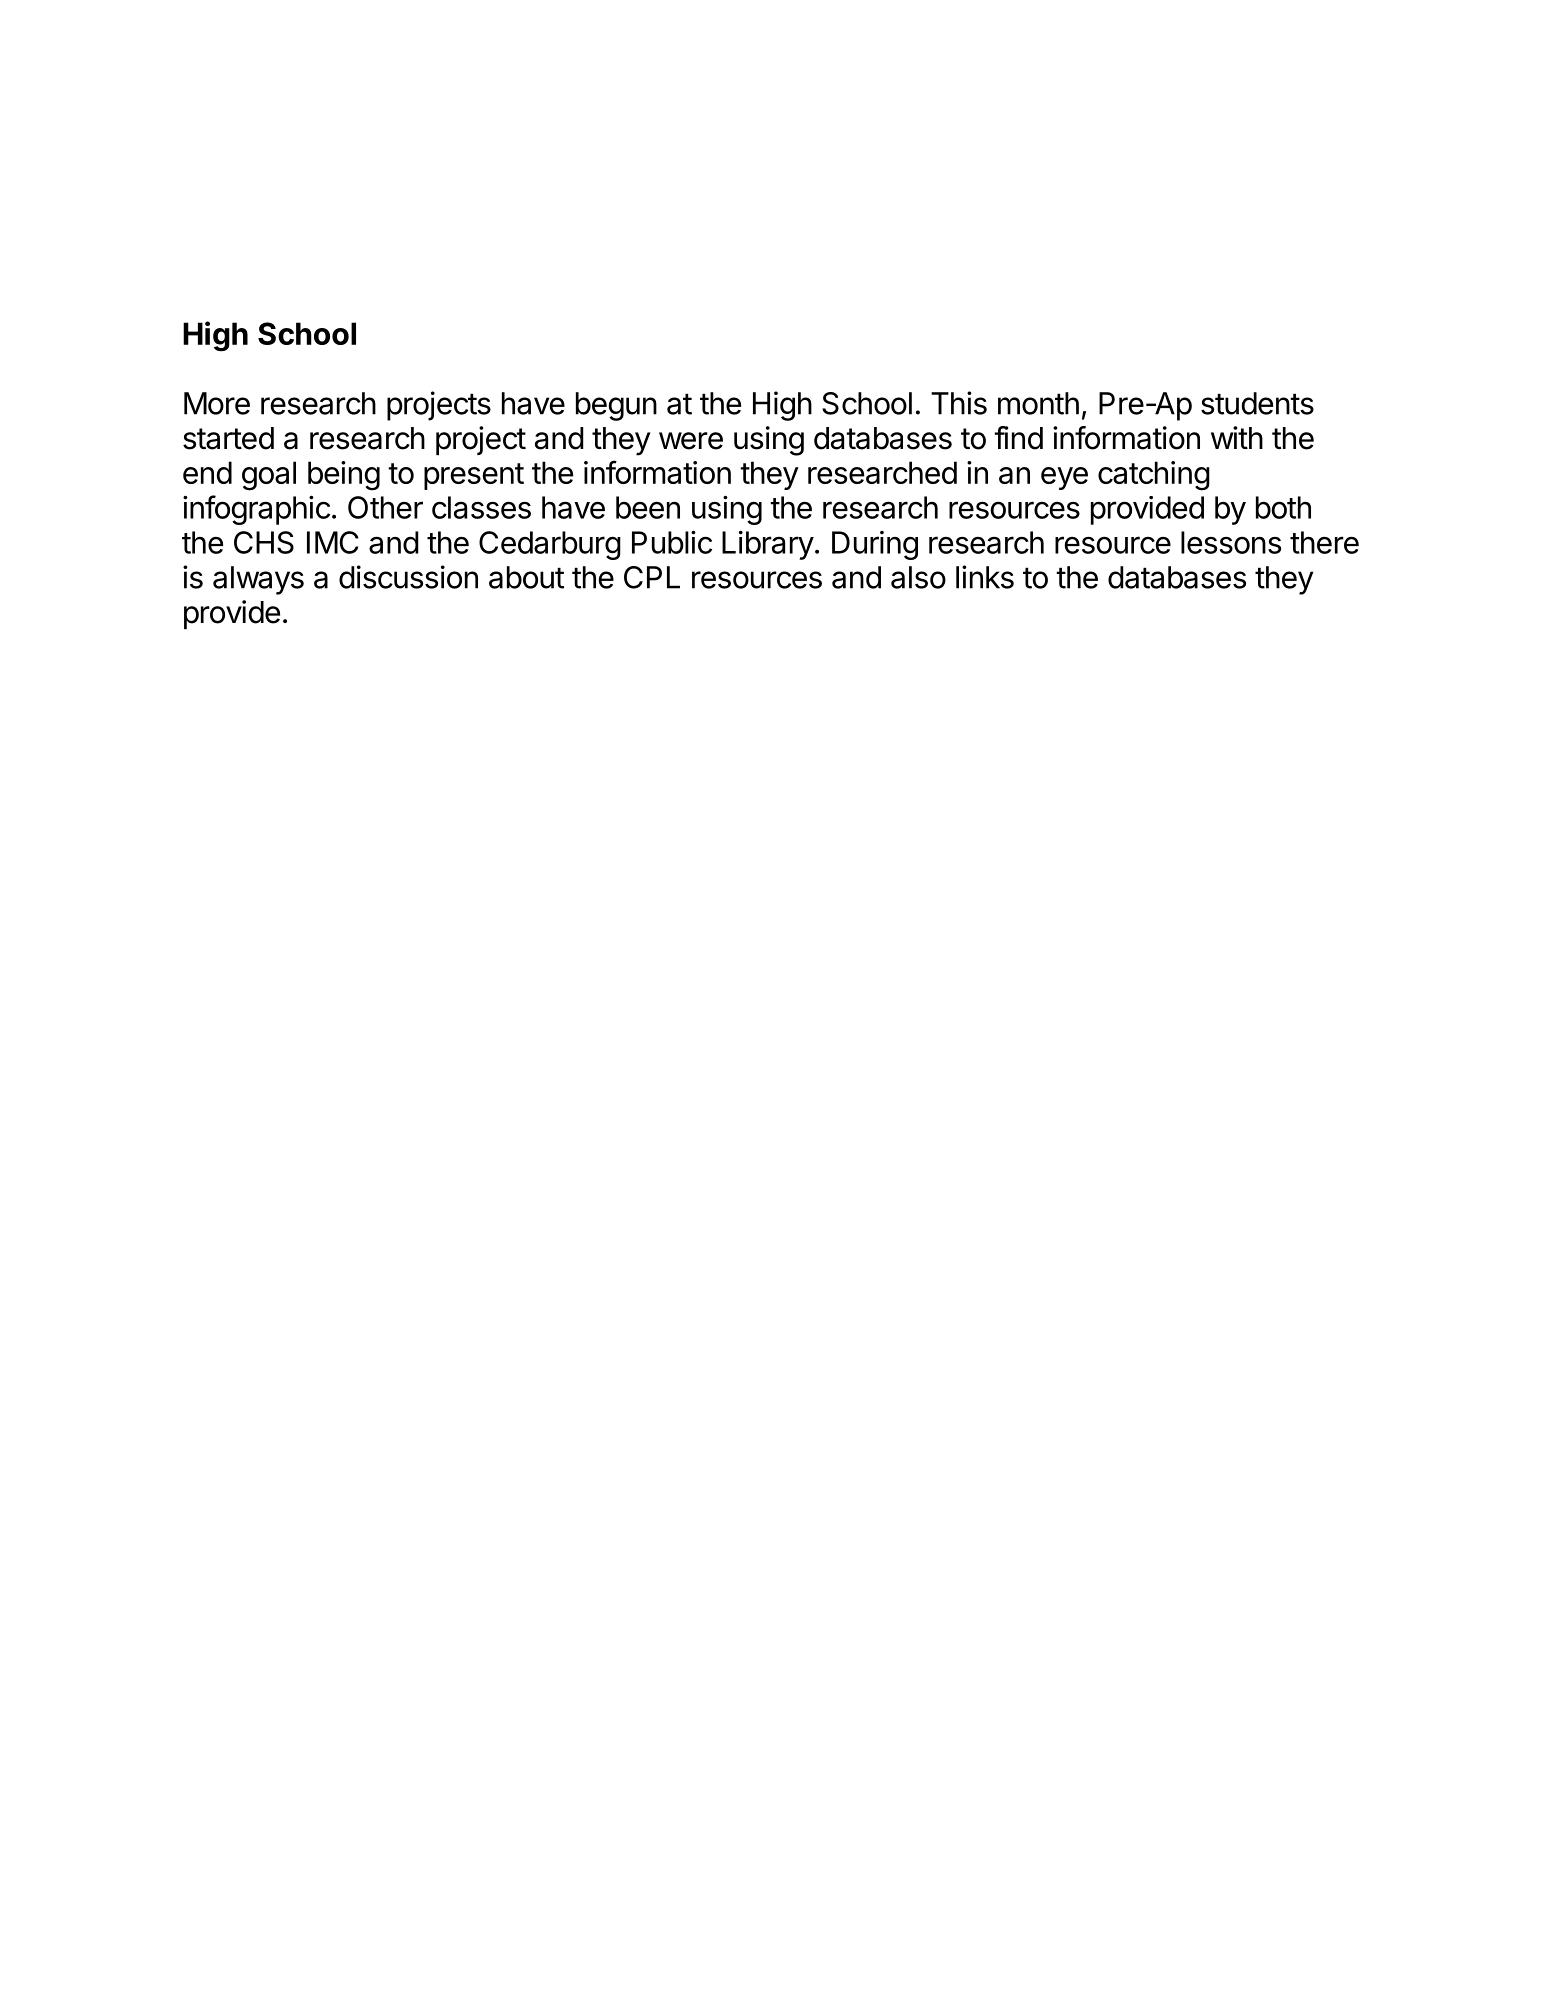  What do you see at coordinates (1257, 403) in the page?
I see `students` at bounding box center [1257, 403].
